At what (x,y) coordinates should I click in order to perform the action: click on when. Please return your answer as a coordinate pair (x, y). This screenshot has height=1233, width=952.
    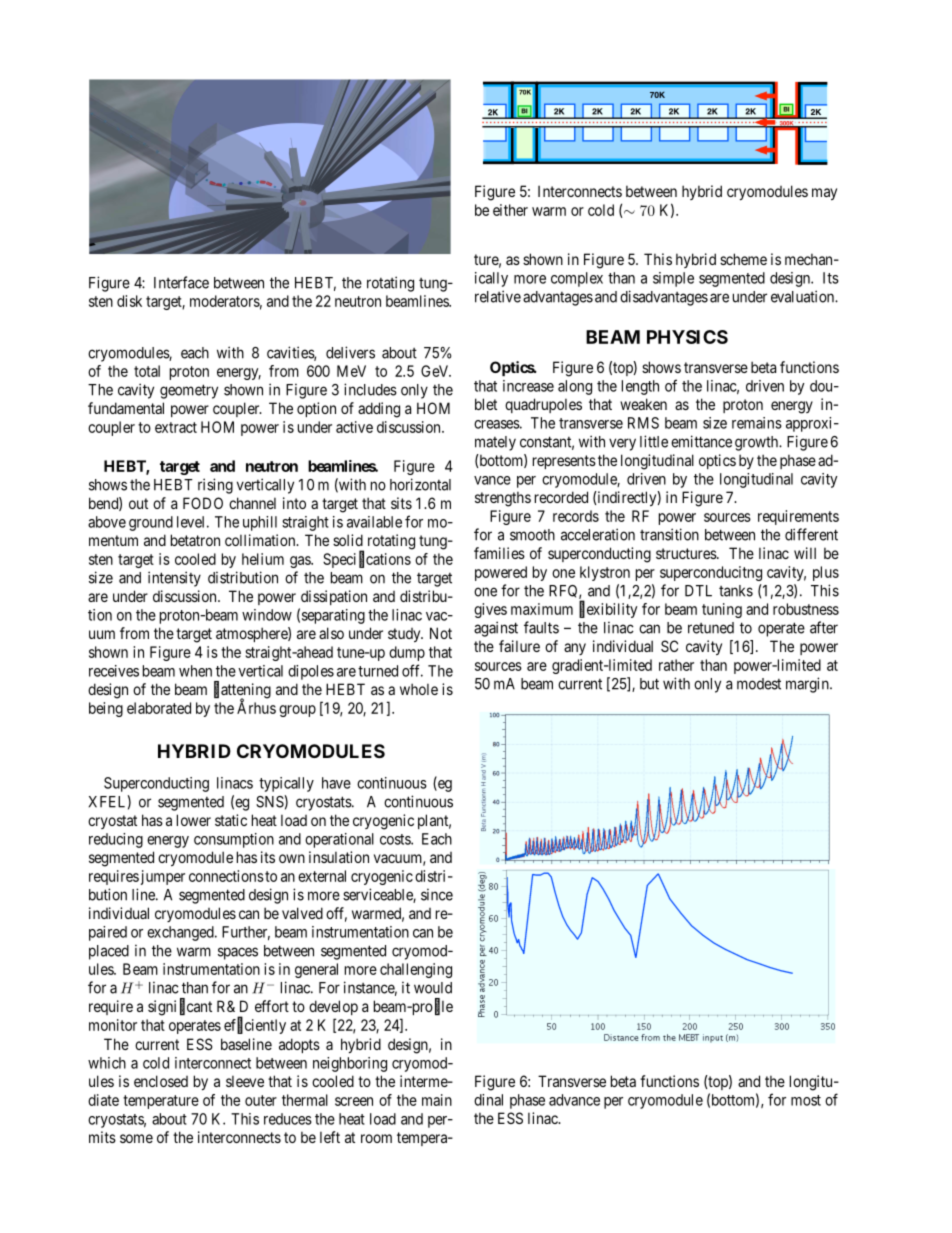
    Looking at the image, I should click on (195, 671).
